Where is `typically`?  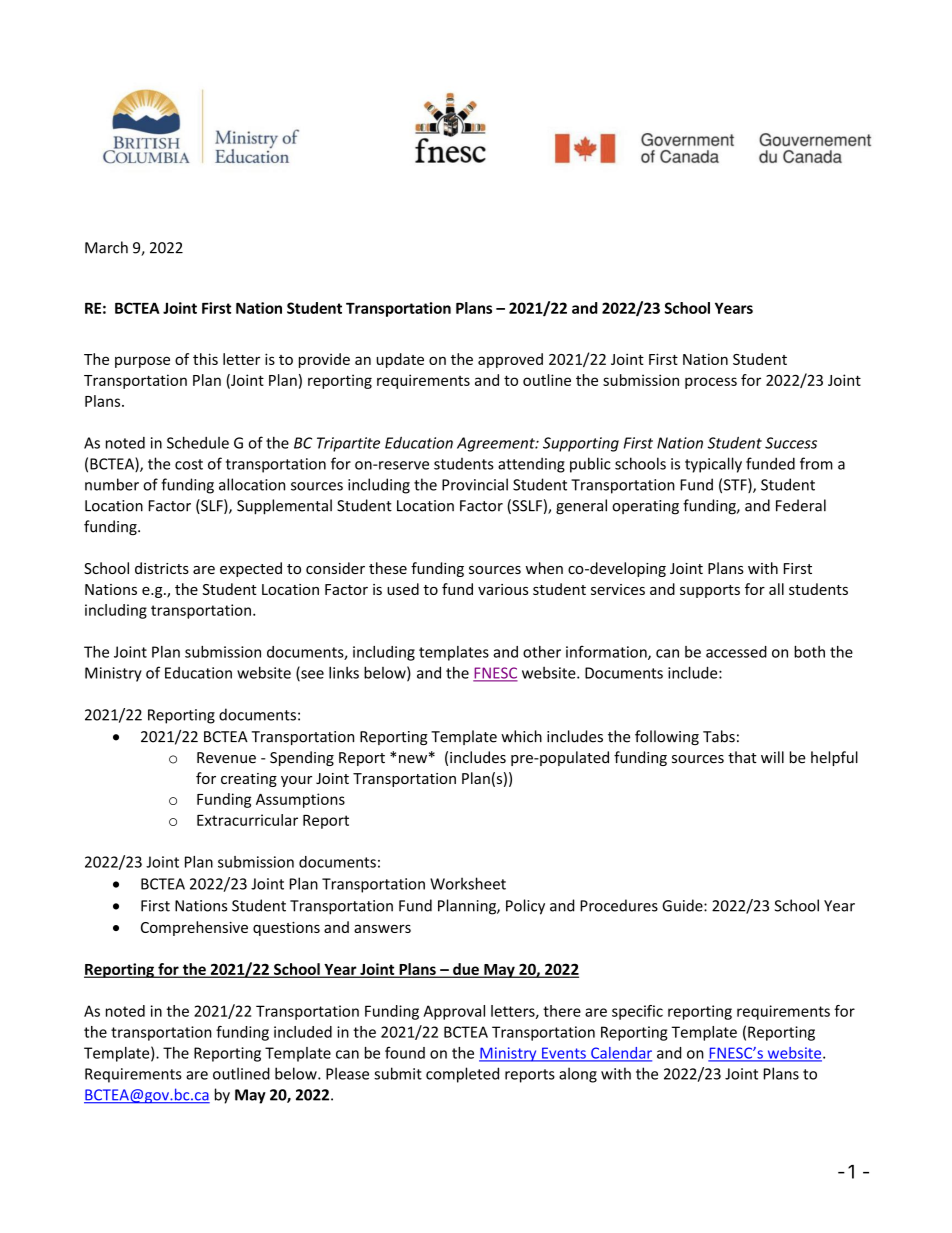 typically is located at coordinates (713, 465).
